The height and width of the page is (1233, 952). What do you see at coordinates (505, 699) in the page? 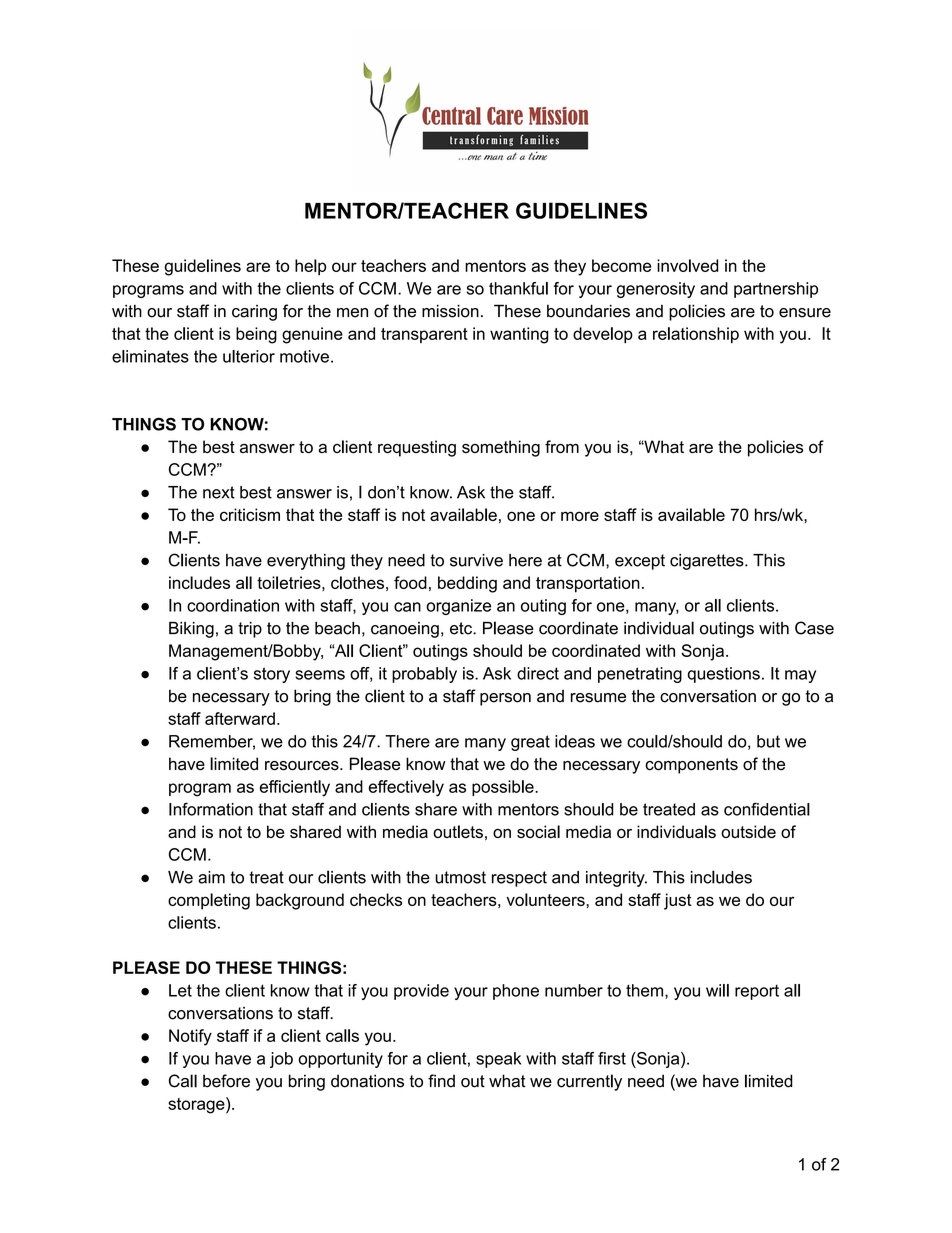
I see `person` at bounding box center [505, 699].
